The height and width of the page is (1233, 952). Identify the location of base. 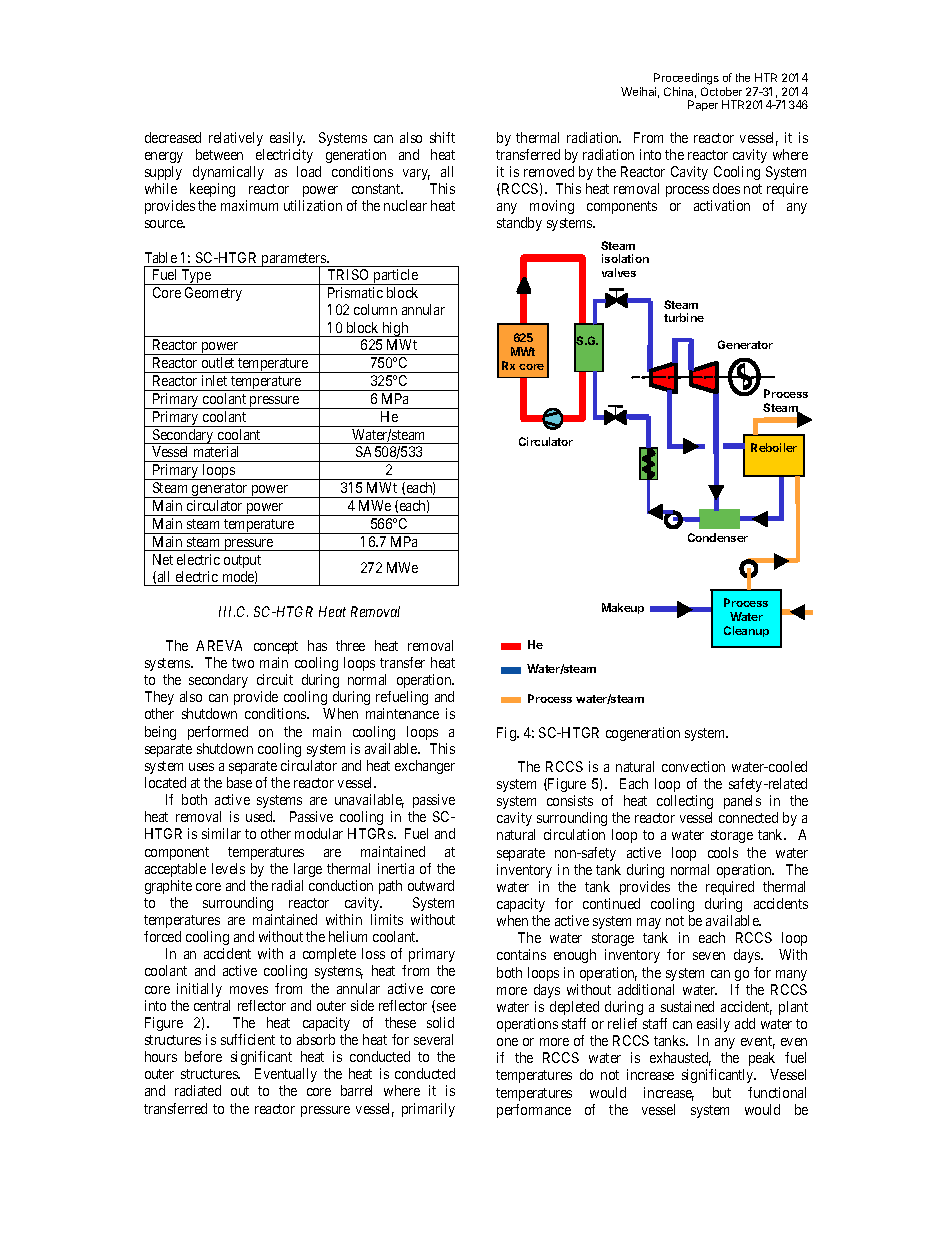
(239, 782).
